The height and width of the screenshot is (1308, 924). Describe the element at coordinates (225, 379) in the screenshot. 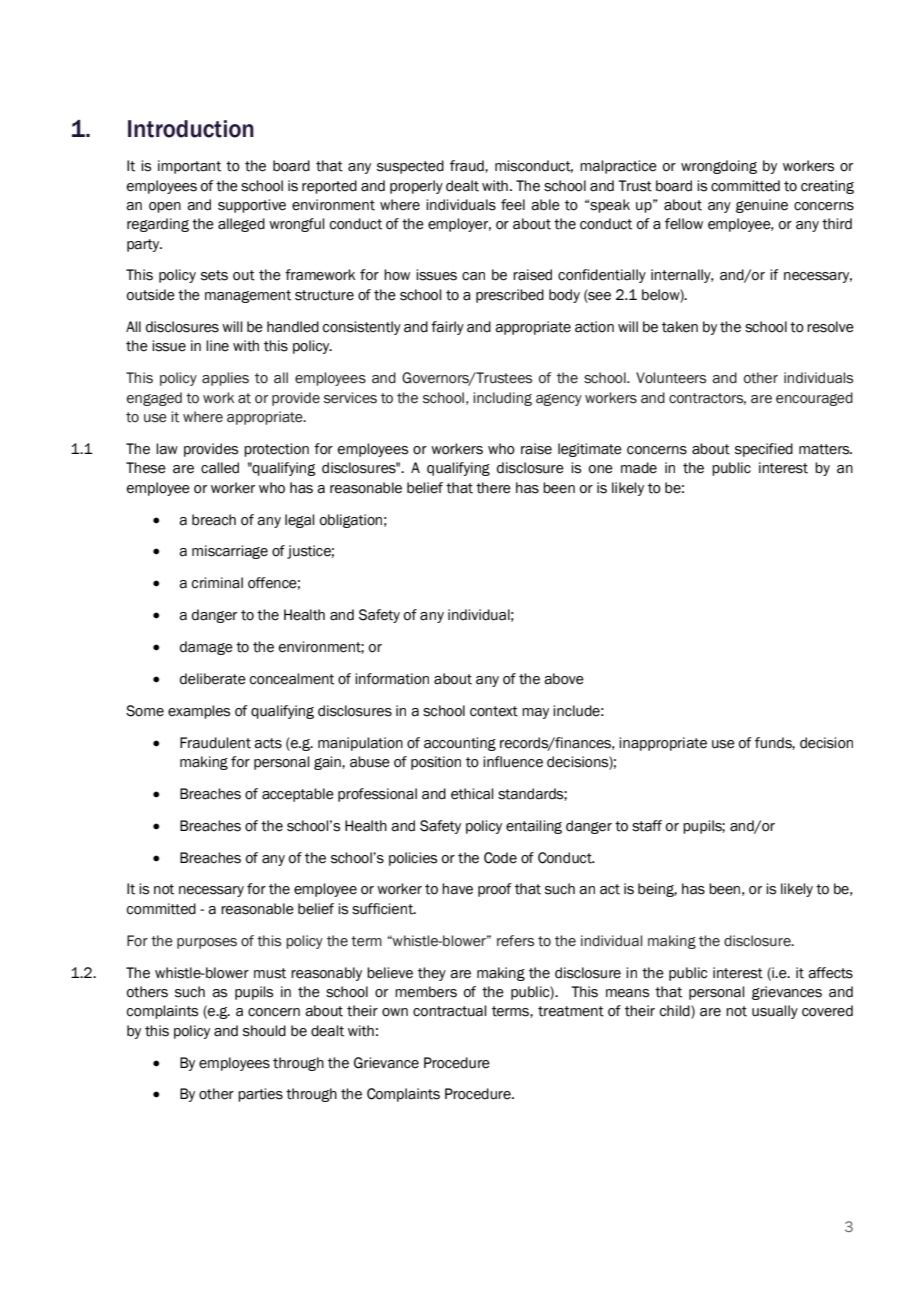

I see `applies` at that location.
